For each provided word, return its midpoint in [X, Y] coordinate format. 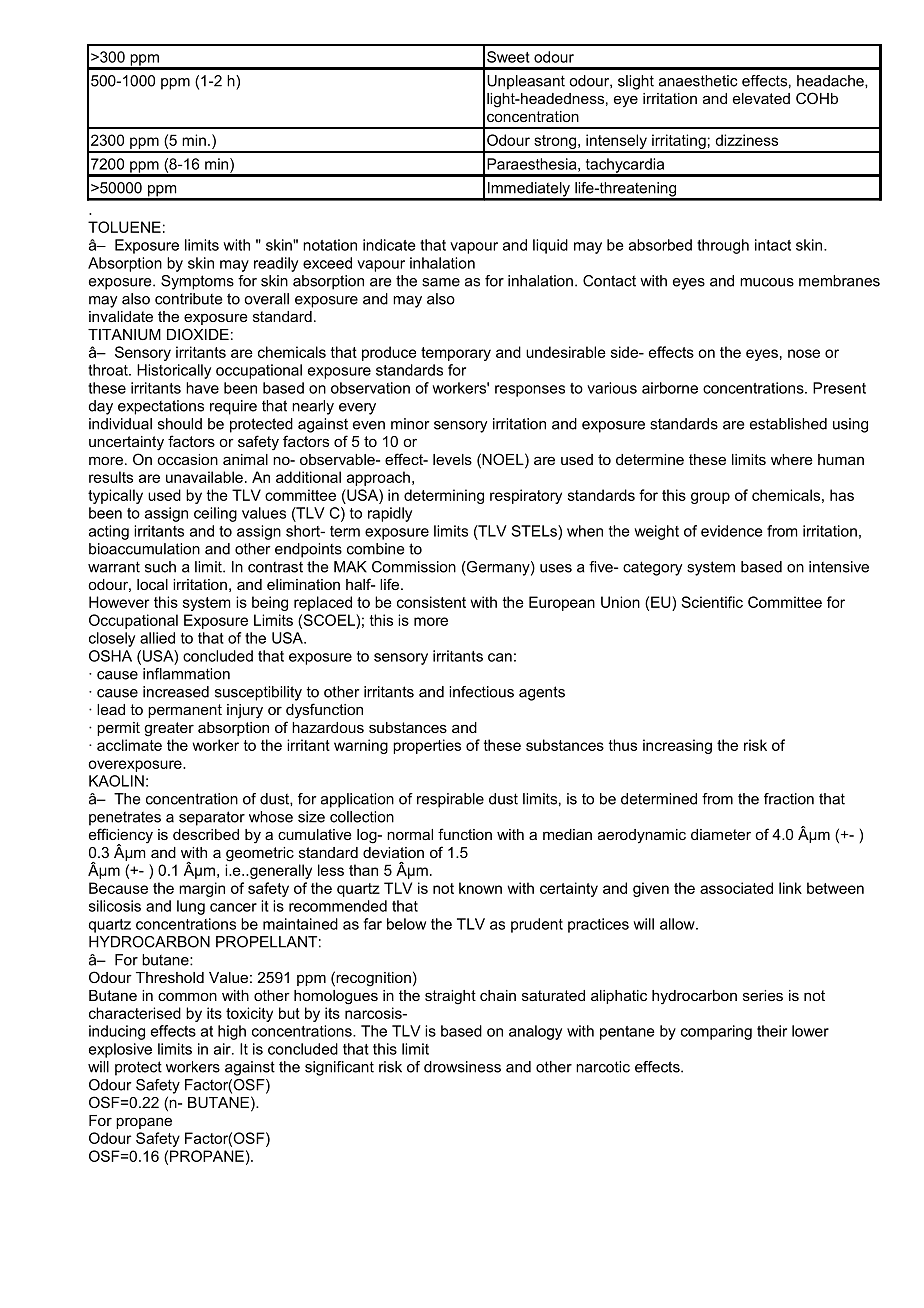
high [232, 1032]
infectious [481, 692]
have [202, 388]
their [772, 1031]
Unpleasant [526, 82]
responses [530, 391]
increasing [677, 746]
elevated [761, 98]
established [788, 424]
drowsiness [462, 1067]
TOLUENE [124, 227]
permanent [185, 711]
